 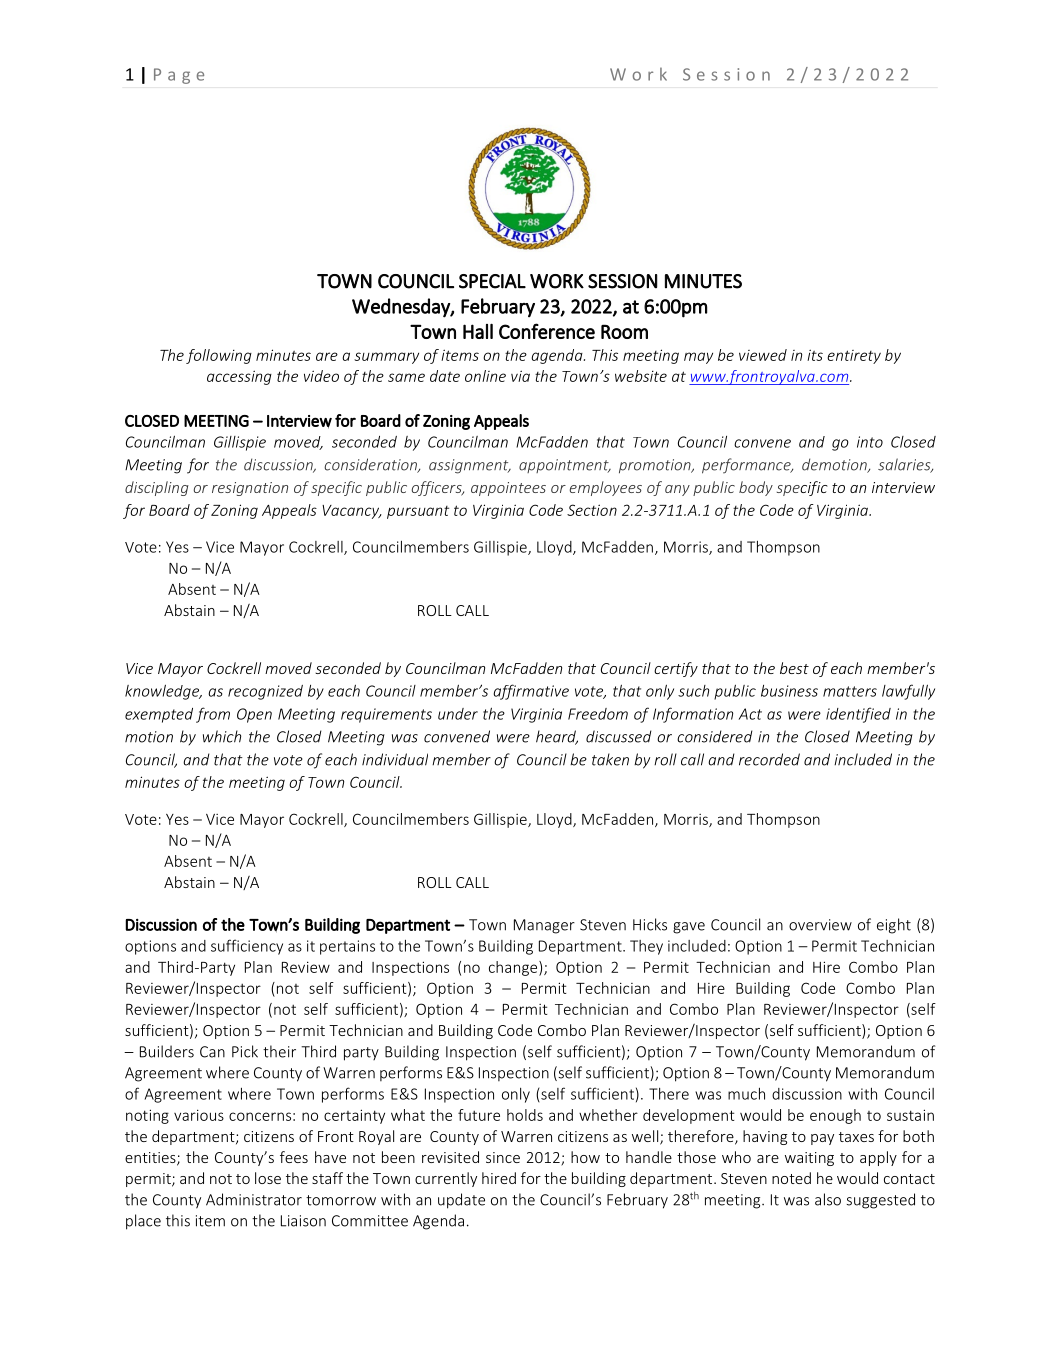 I want to click on since, so click(x=503, y=1157).
